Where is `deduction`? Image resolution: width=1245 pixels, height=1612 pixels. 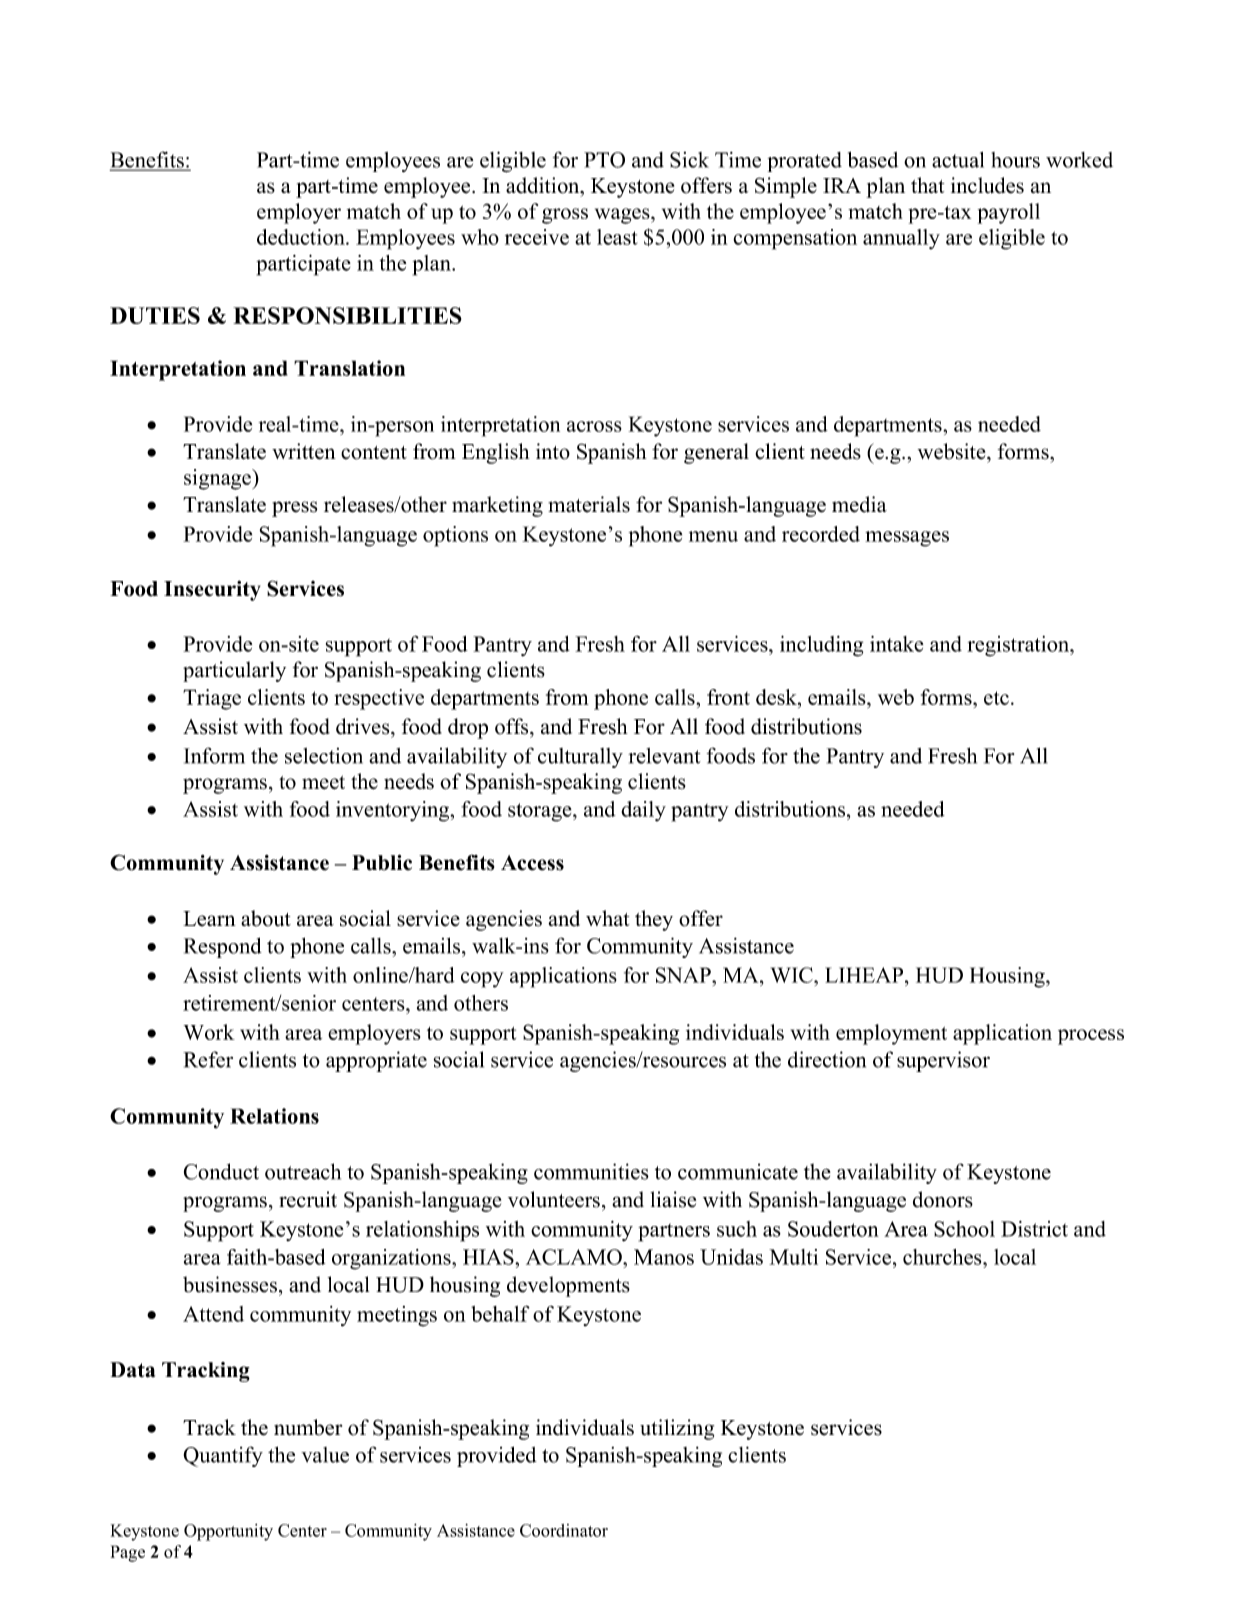 deduction is located at coordinates (302, 237).
